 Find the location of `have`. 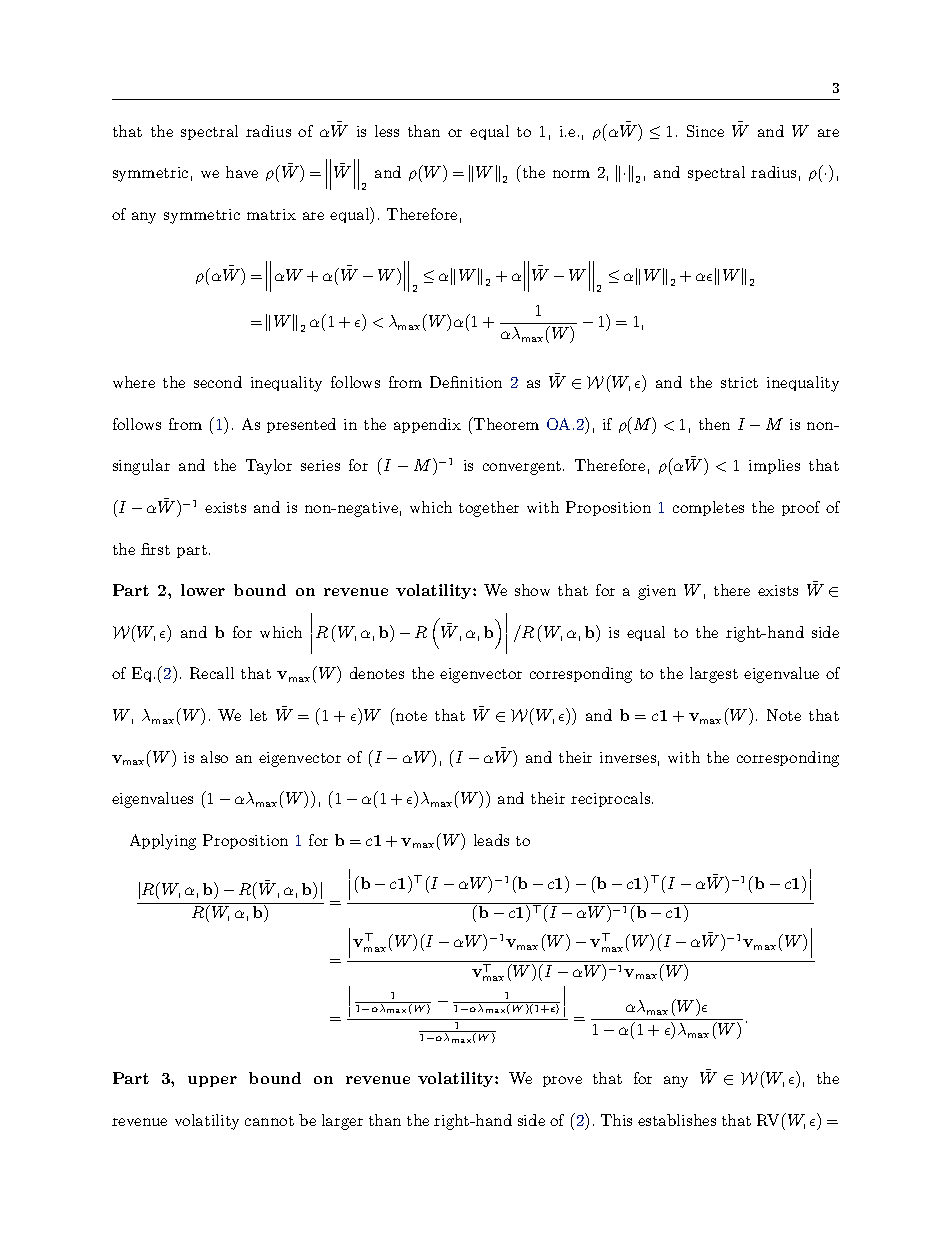

have is located at coordinates (242, 172).
